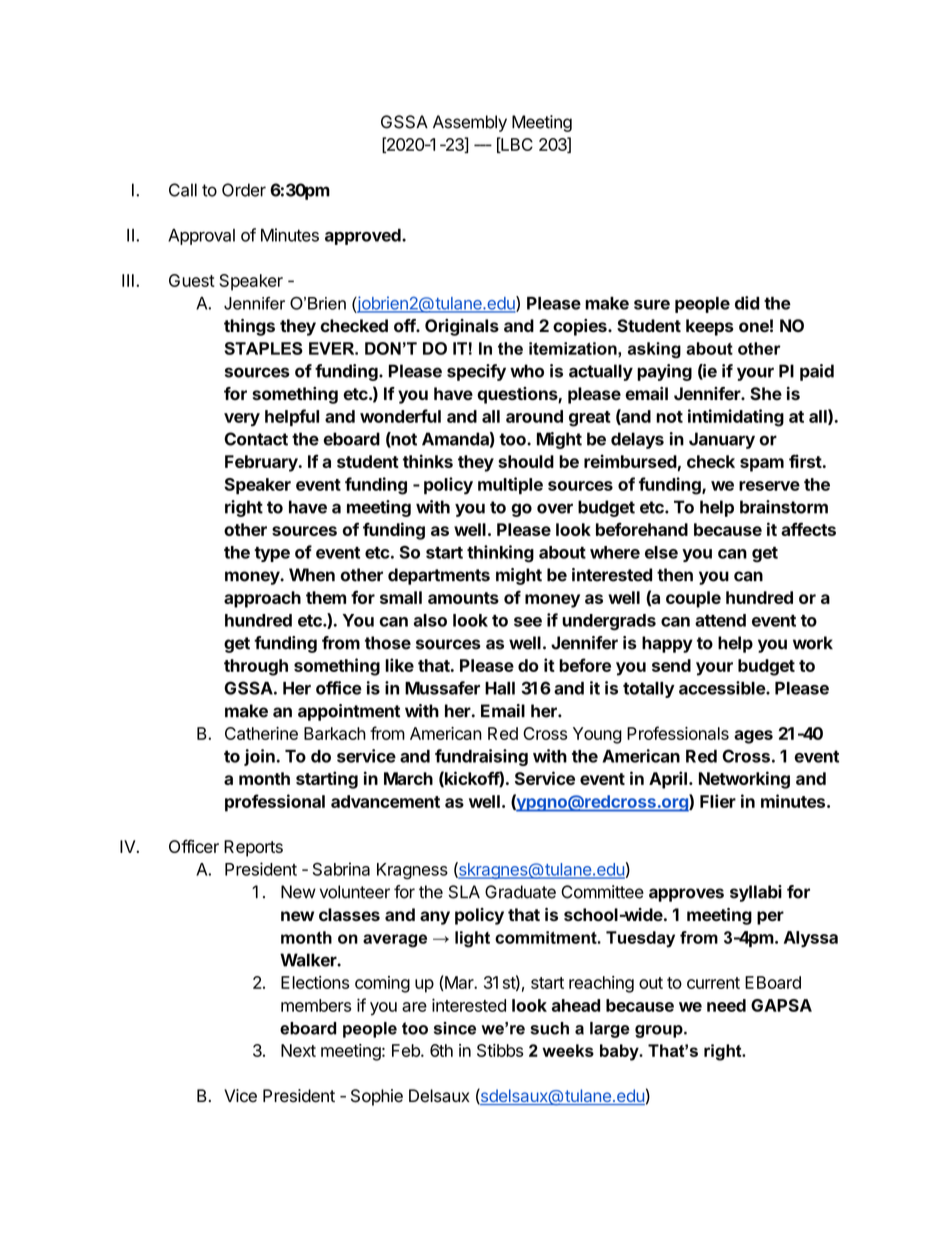 The image size is (952, 1233). Describe the element at coordinates (720, 620) in the document. I see `attend` at that location.
